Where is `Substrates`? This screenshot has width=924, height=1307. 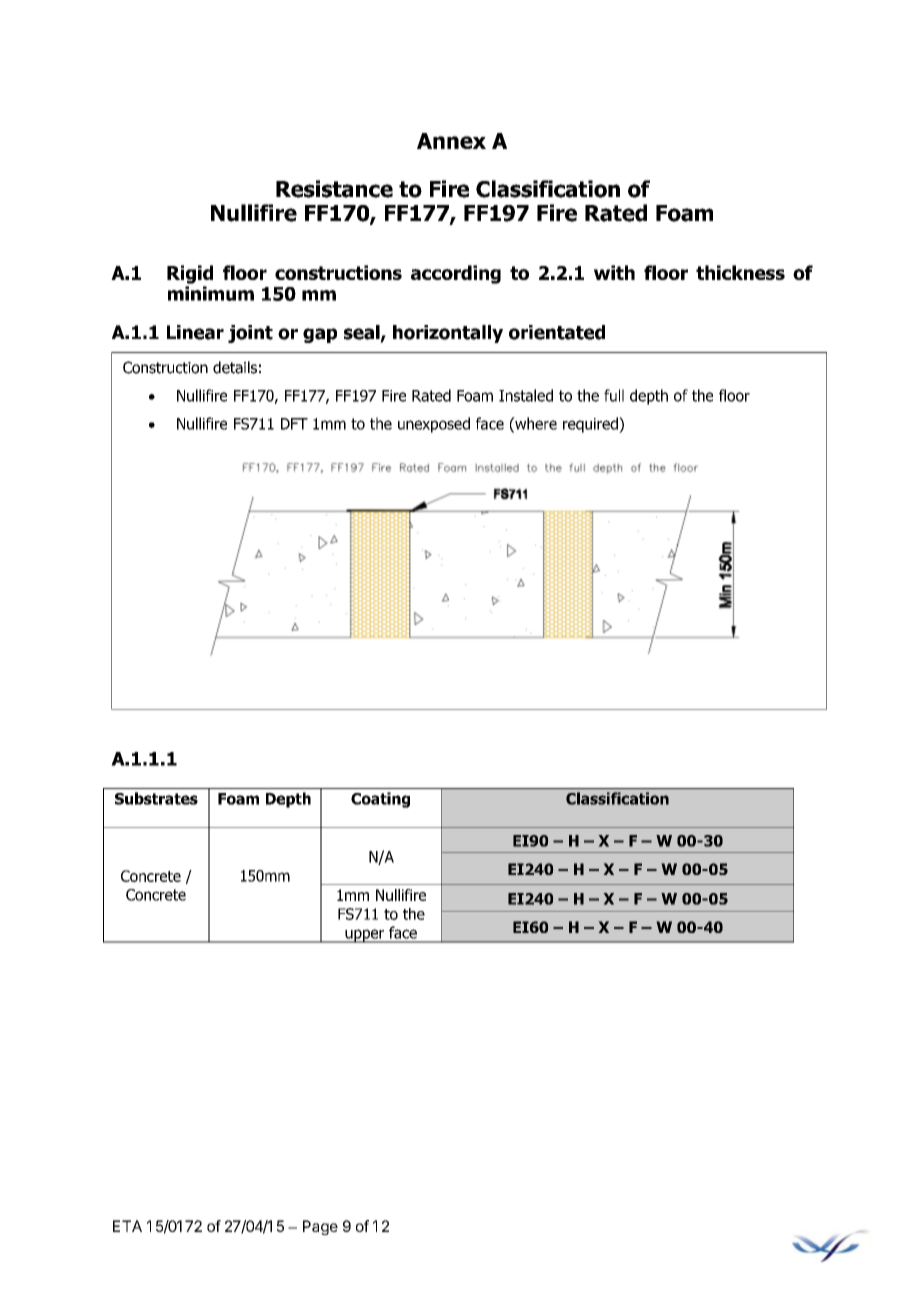 Substrates is located at coordinates (156, 798).
